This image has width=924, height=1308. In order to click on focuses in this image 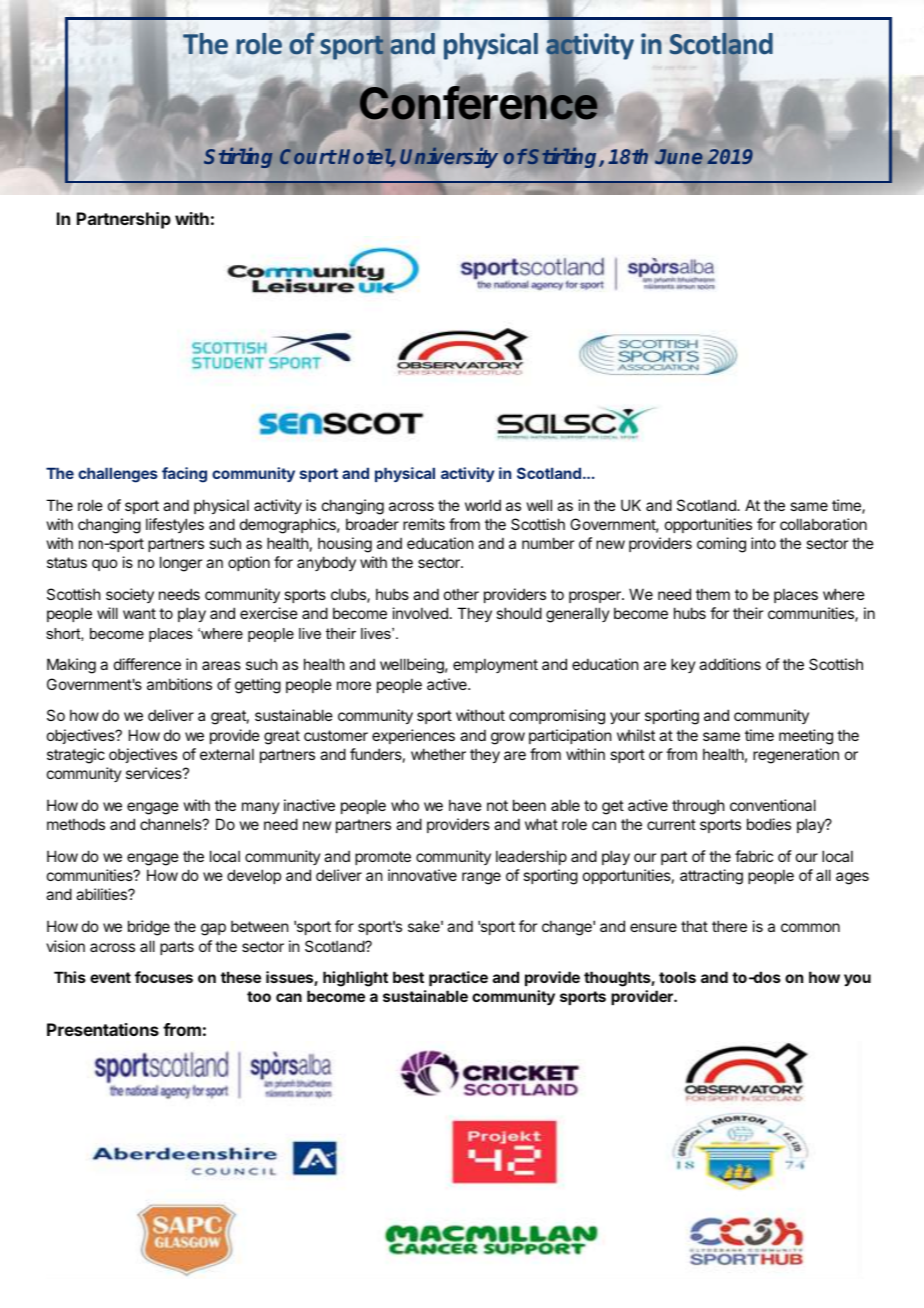, I will do `click(164, 977)`.
